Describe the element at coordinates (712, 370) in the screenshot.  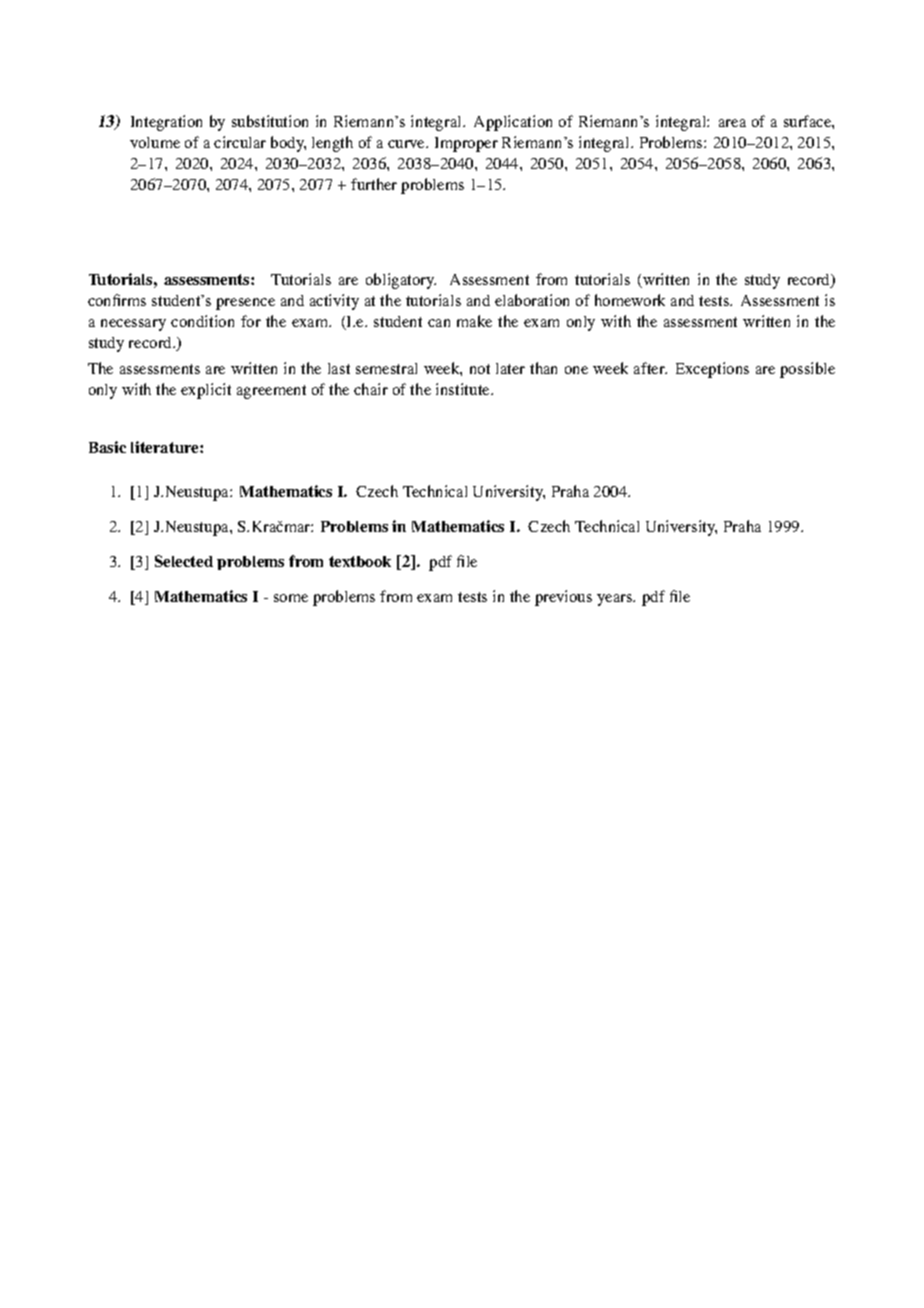
I see `Exceptions` at that location.
